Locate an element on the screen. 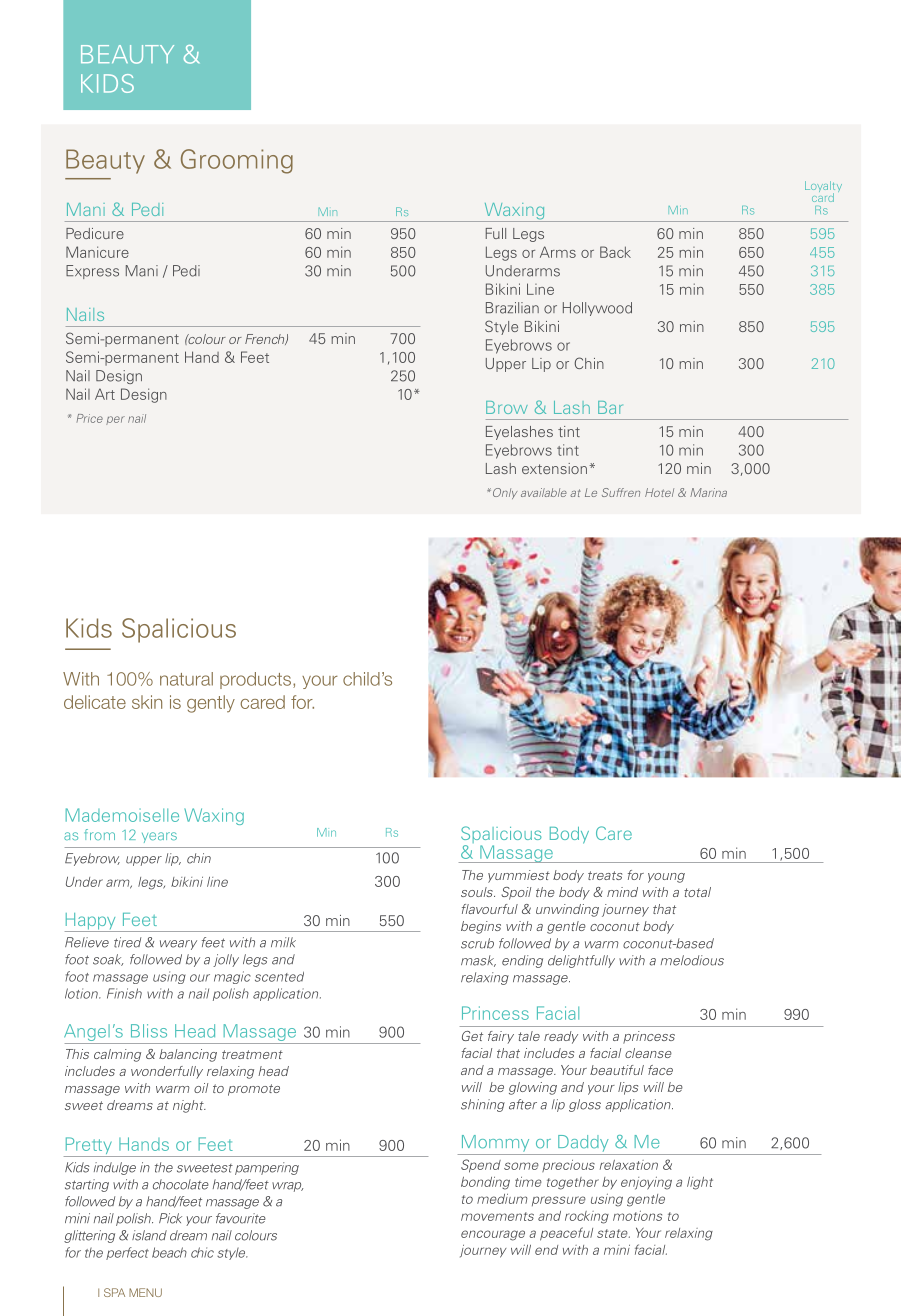 The image size is (901, 1316). souls is located at coordinates (478, 892).
